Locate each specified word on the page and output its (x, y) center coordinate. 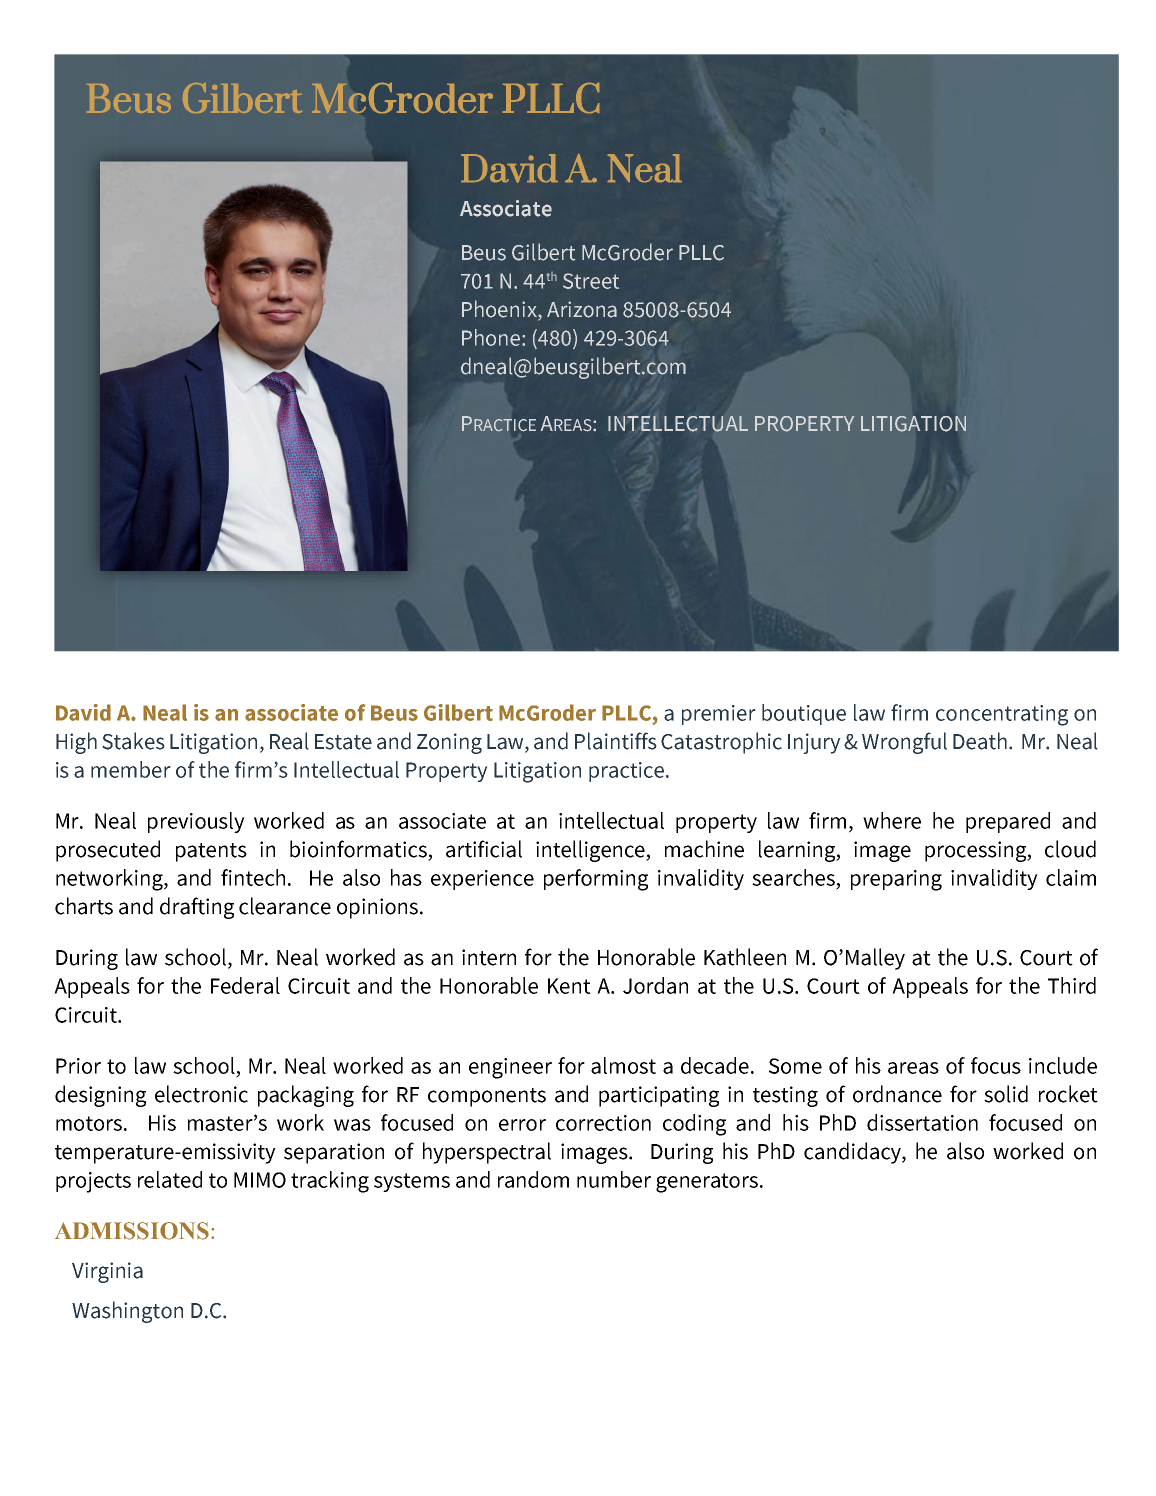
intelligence (591, 851)
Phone (492, 337)
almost (623, 1065)
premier (719, 715)
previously (196, 822)
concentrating (1002, 715)
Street (591, 281)
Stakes (133, 741)
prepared (1008, 822)
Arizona (582, 309)
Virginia (107, 1272)
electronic (201, 1094)
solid (1006, 1094)
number (614, 1179)
